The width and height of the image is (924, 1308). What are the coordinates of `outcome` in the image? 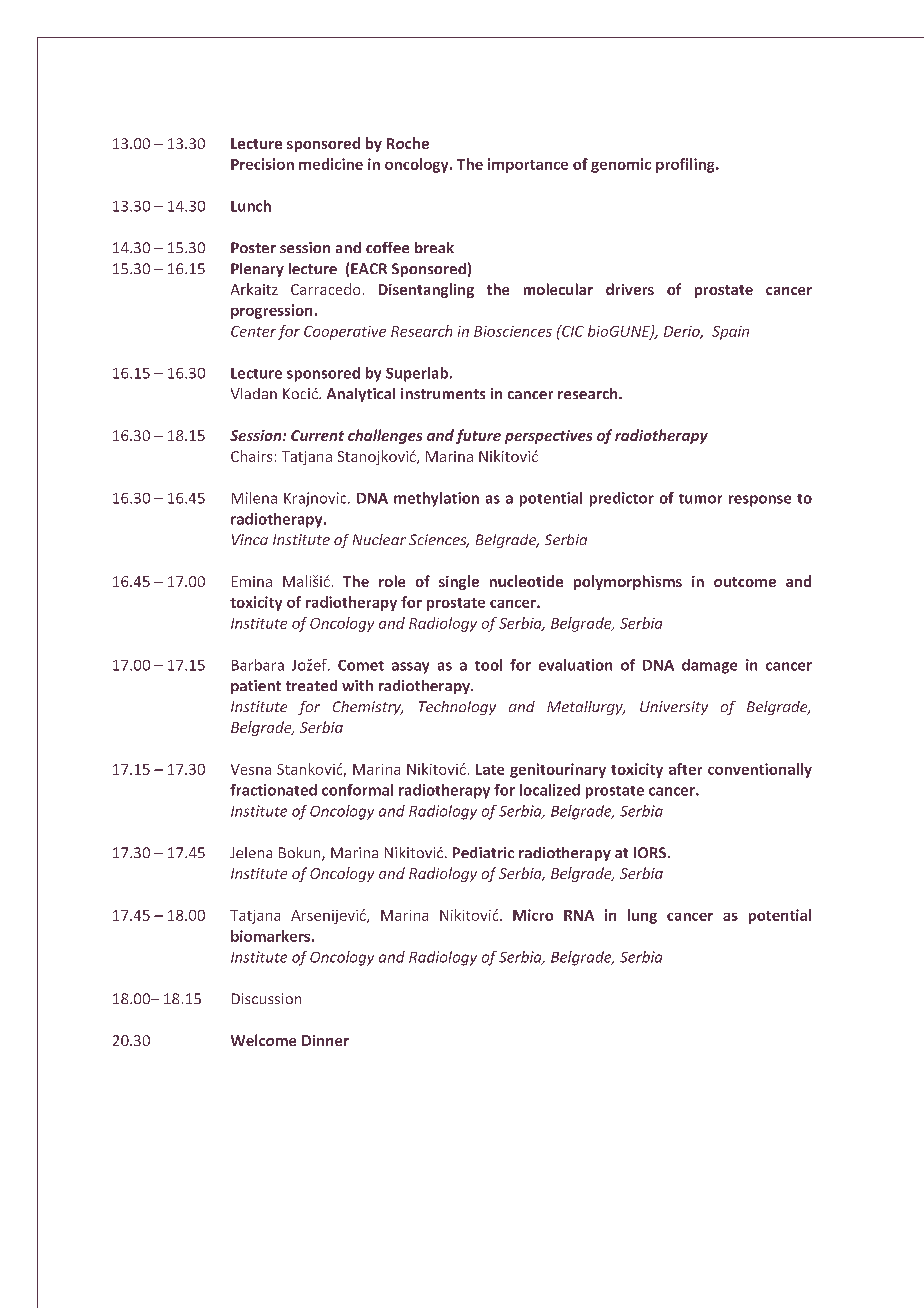 It's located at (745, 582).
